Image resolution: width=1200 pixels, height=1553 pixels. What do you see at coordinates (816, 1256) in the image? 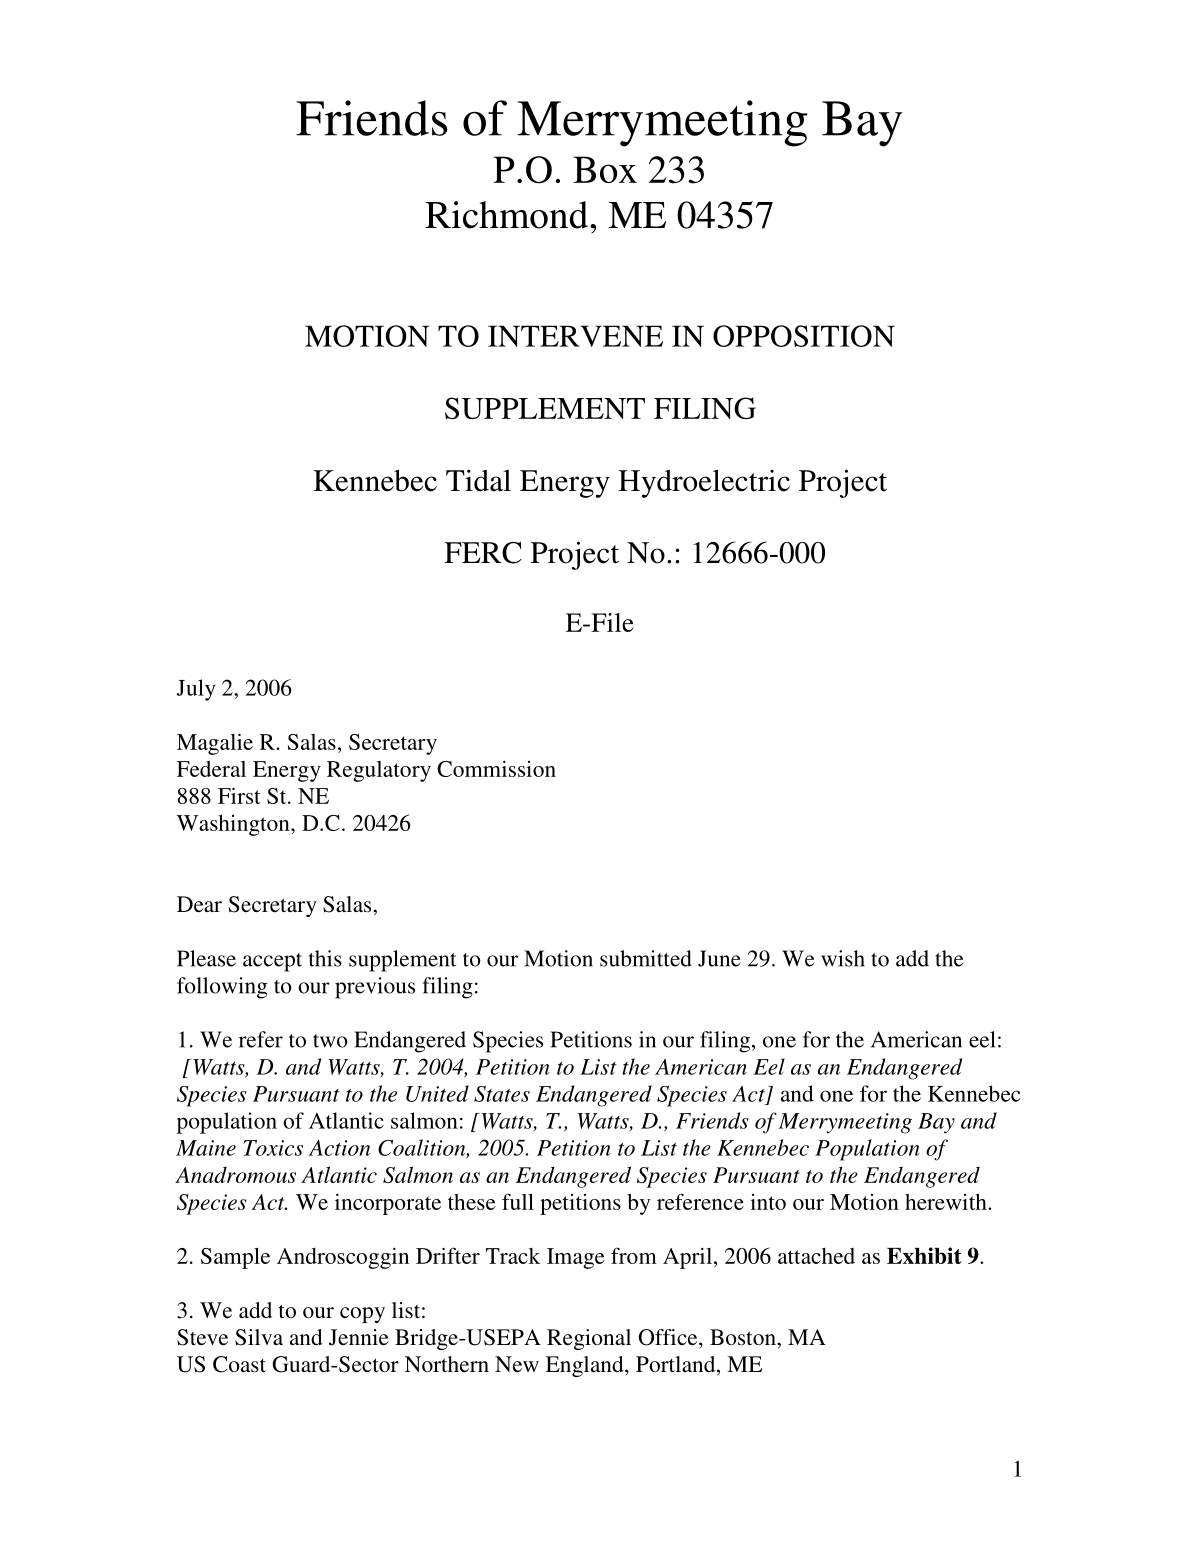
I see `attached` at bounding box center [816, 1256].
